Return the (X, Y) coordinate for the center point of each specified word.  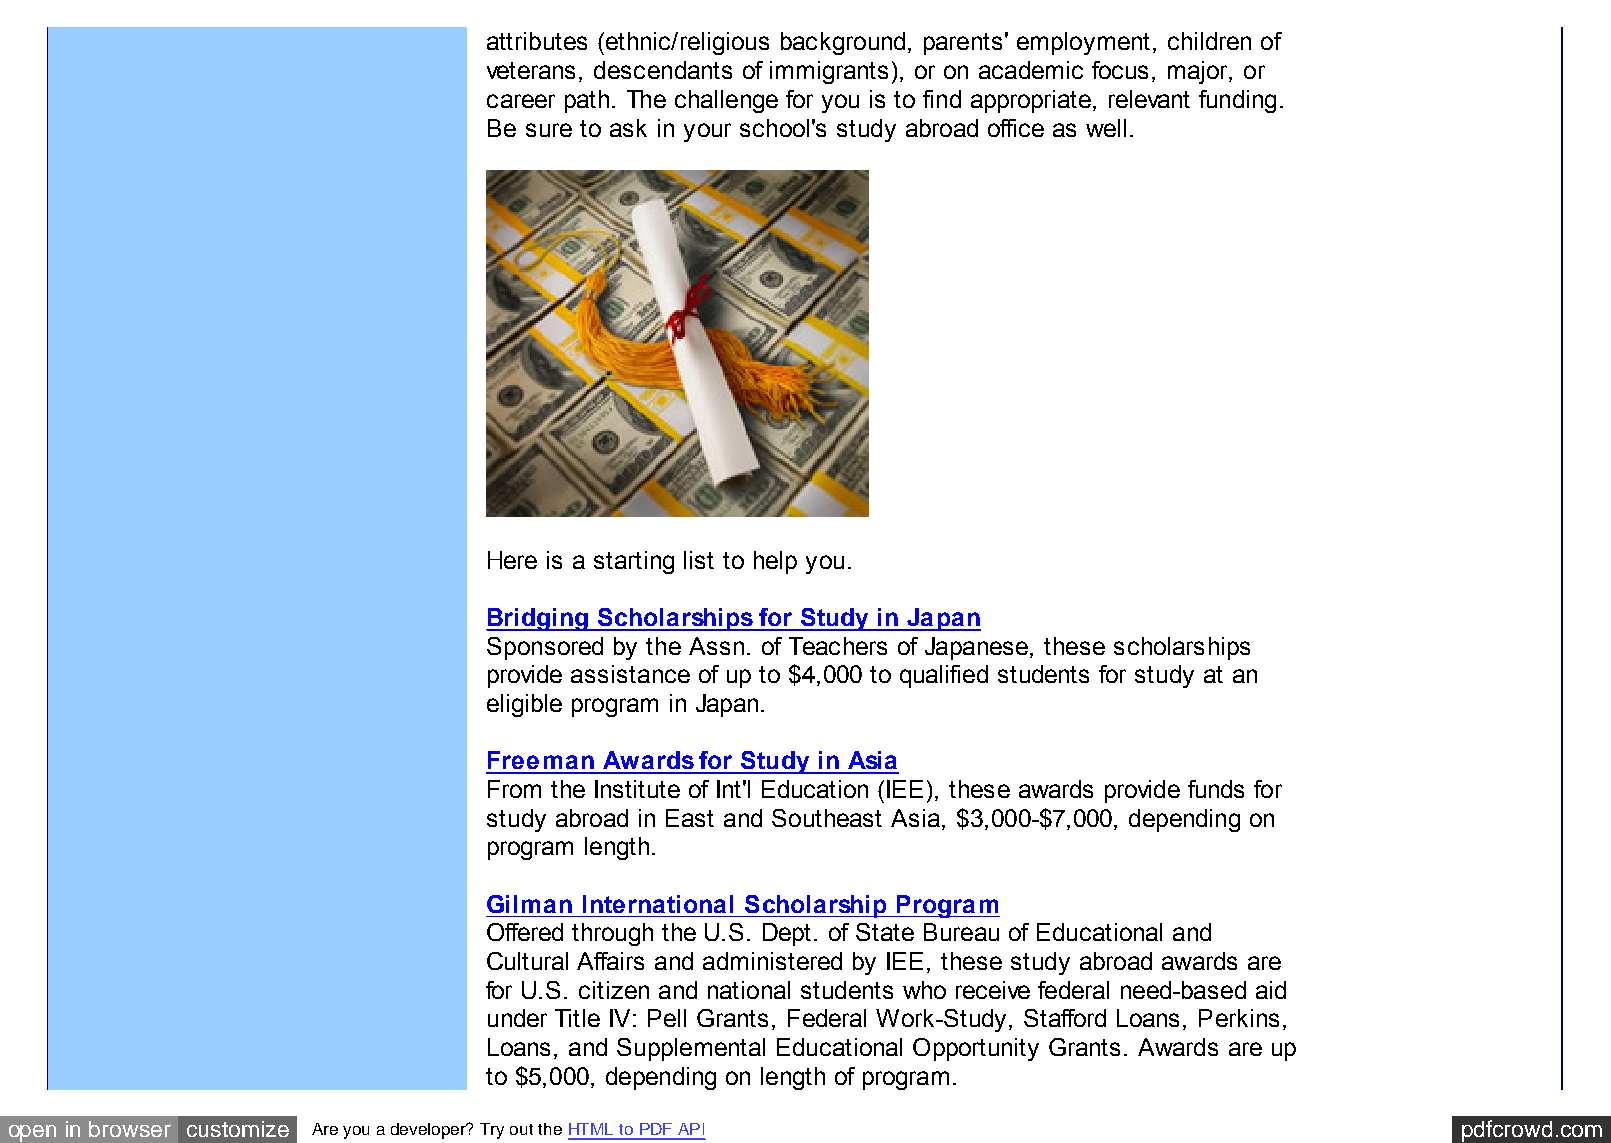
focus (1120, 70)
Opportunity (976, 1049)
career (521, 101)
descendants (663, 70)
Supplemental (691, 1049)
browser (130, 1129)
